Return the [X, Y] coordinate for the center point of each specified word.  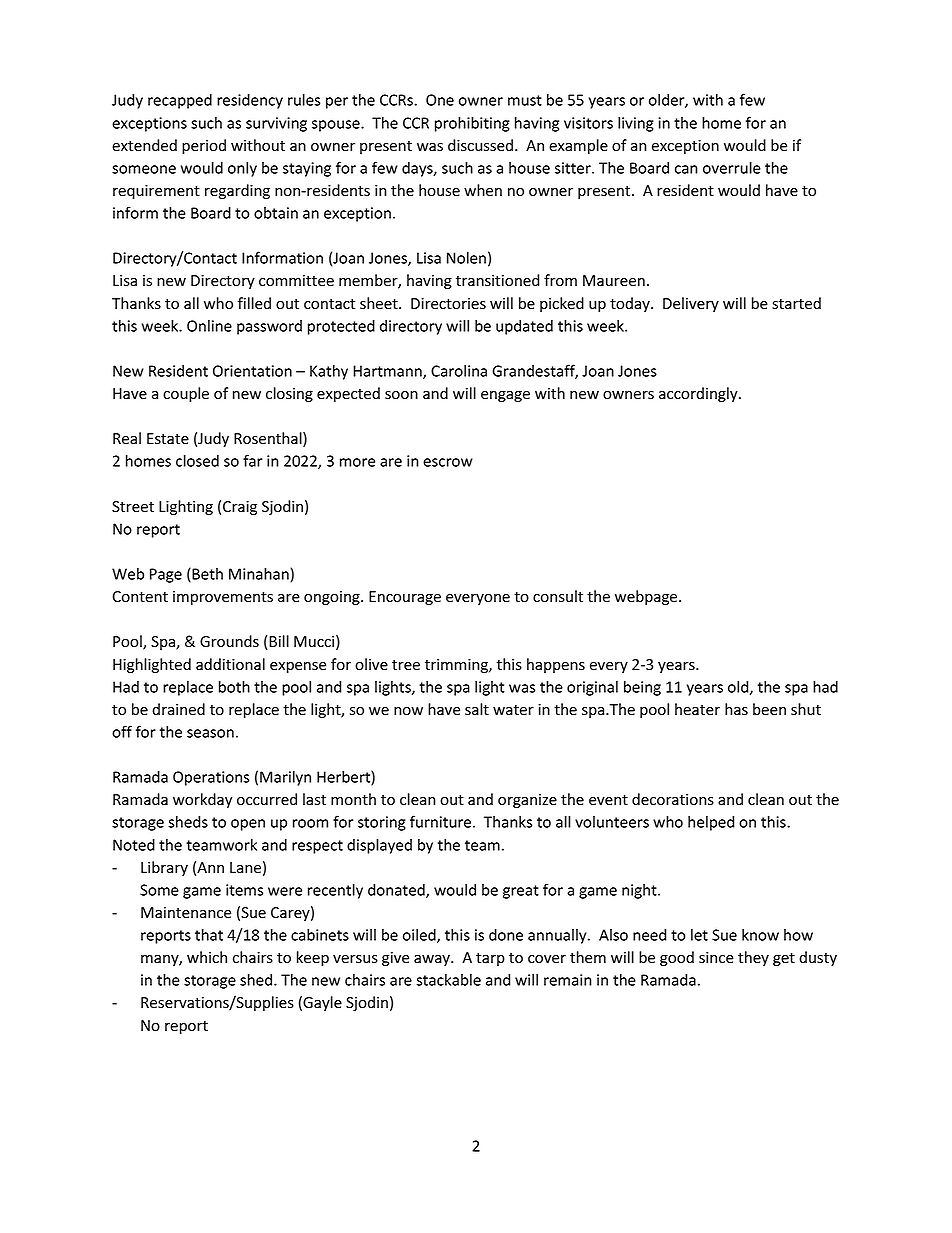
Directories [448, 304]
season [210, 733]
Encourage [405, 598]
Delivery [691, 304]
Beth [206, 575]
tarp [490, 959]
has [736, 709]
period [204, 146]
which [207, 957]
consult [558, 596]
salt [477, 709]
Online [209, 326]
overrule [732, 167]
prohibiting [472, 124]
